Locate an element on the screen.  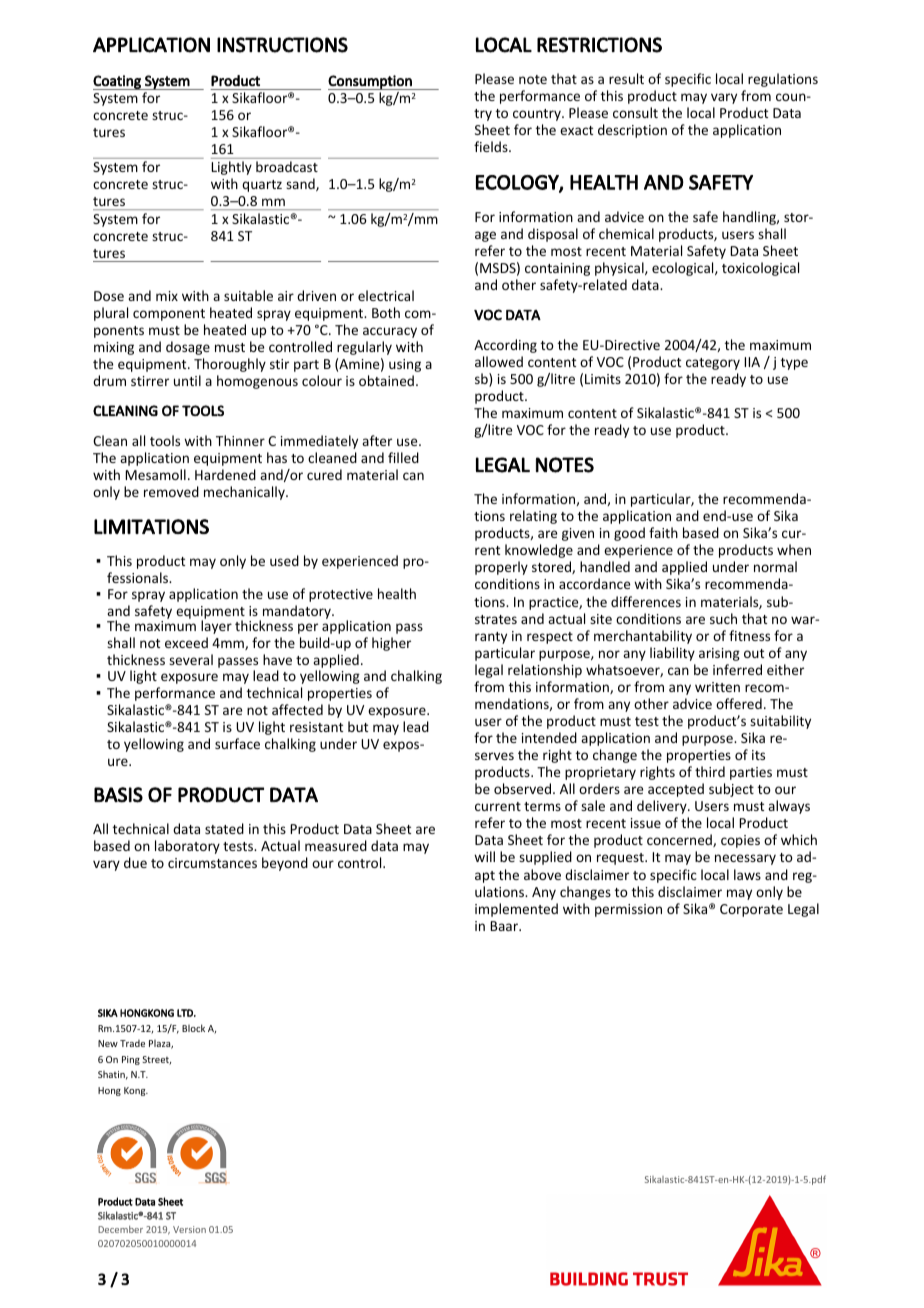
Baar is located at coordinates (505, 926).
